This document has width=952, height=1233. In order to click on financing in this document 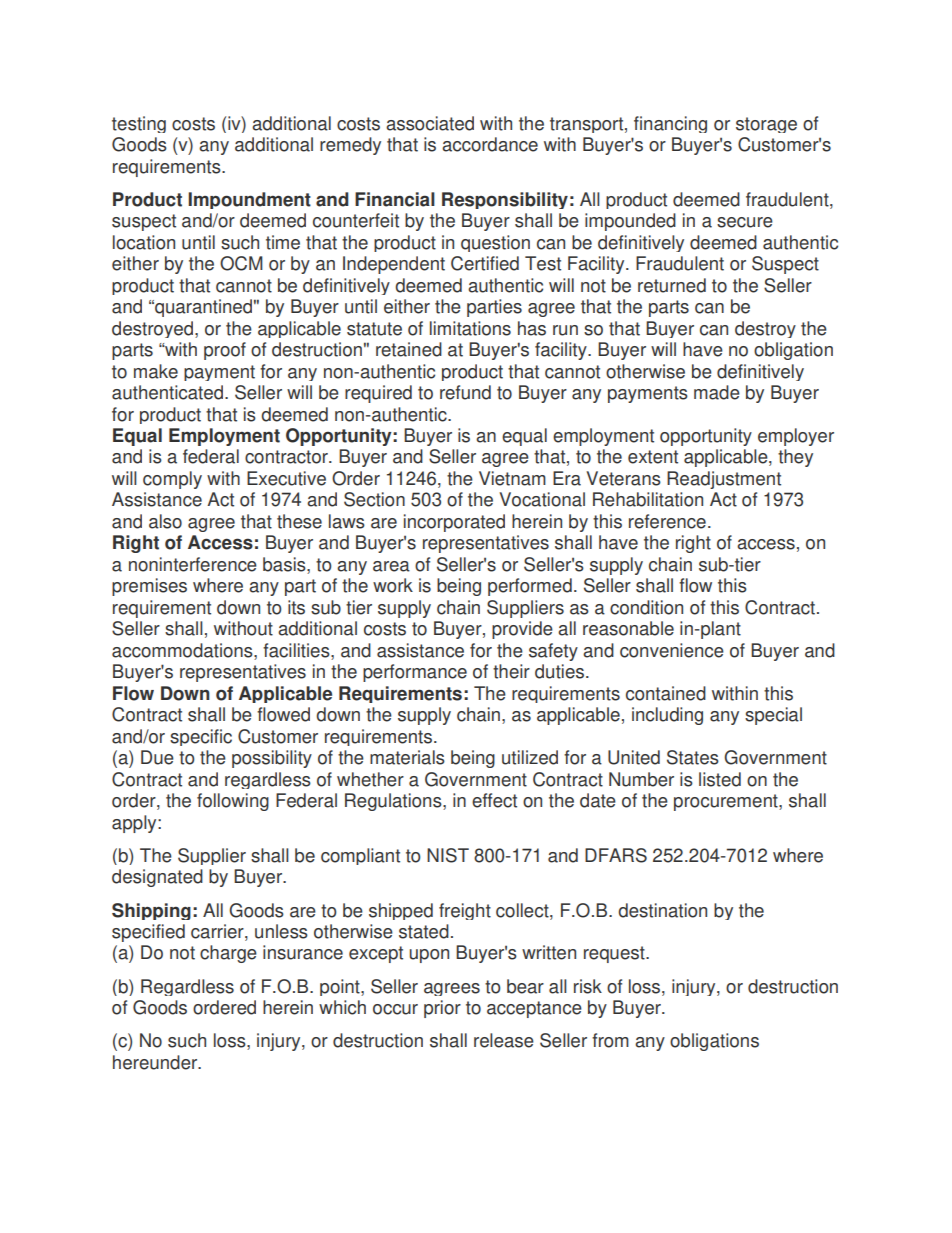, I will do `click(670, 124)`.
